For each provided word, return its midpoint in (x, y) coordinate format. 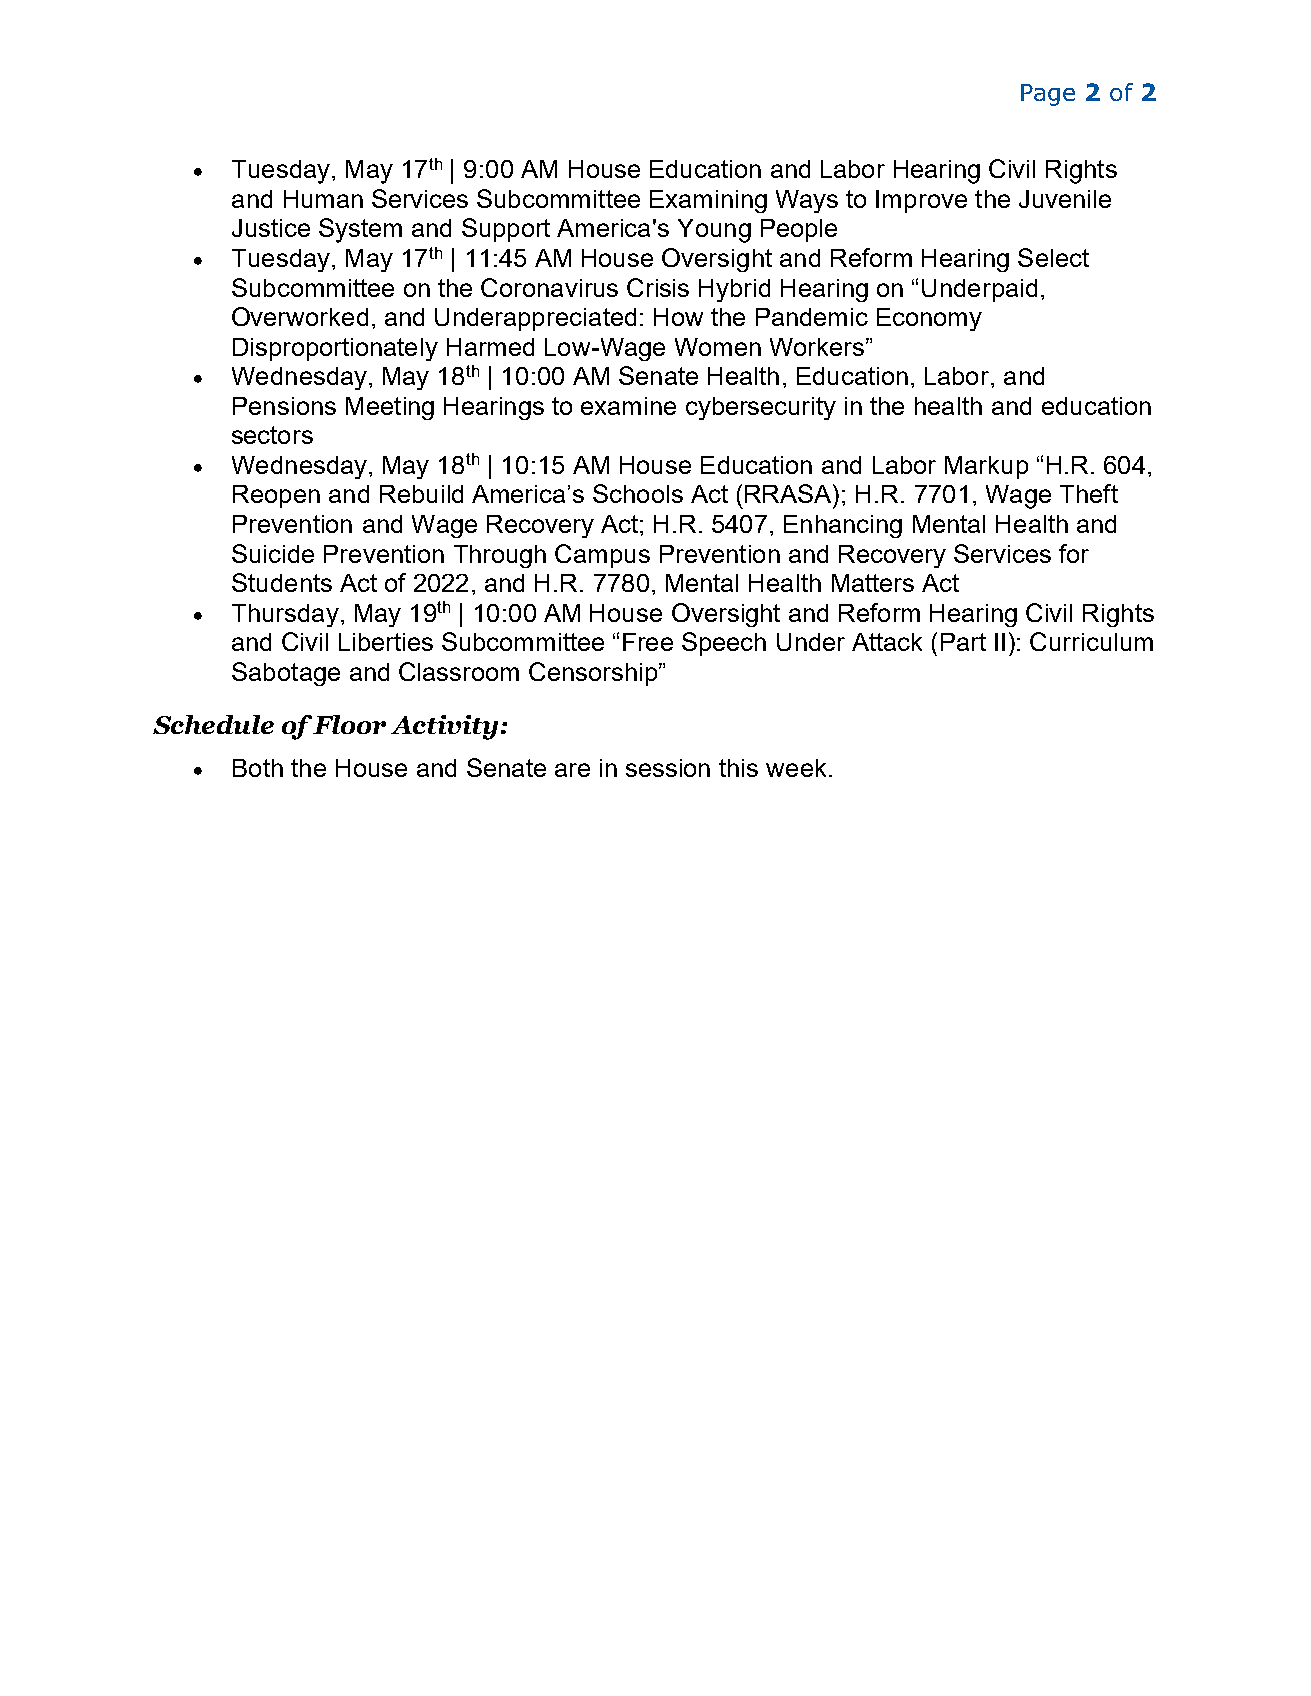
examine (628, 406)
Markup (986, 467)
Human (323, 199)
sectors (272, 435)
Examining (708, 201)
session (668, 768)
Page (1048, 95)
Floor (349, 724)
